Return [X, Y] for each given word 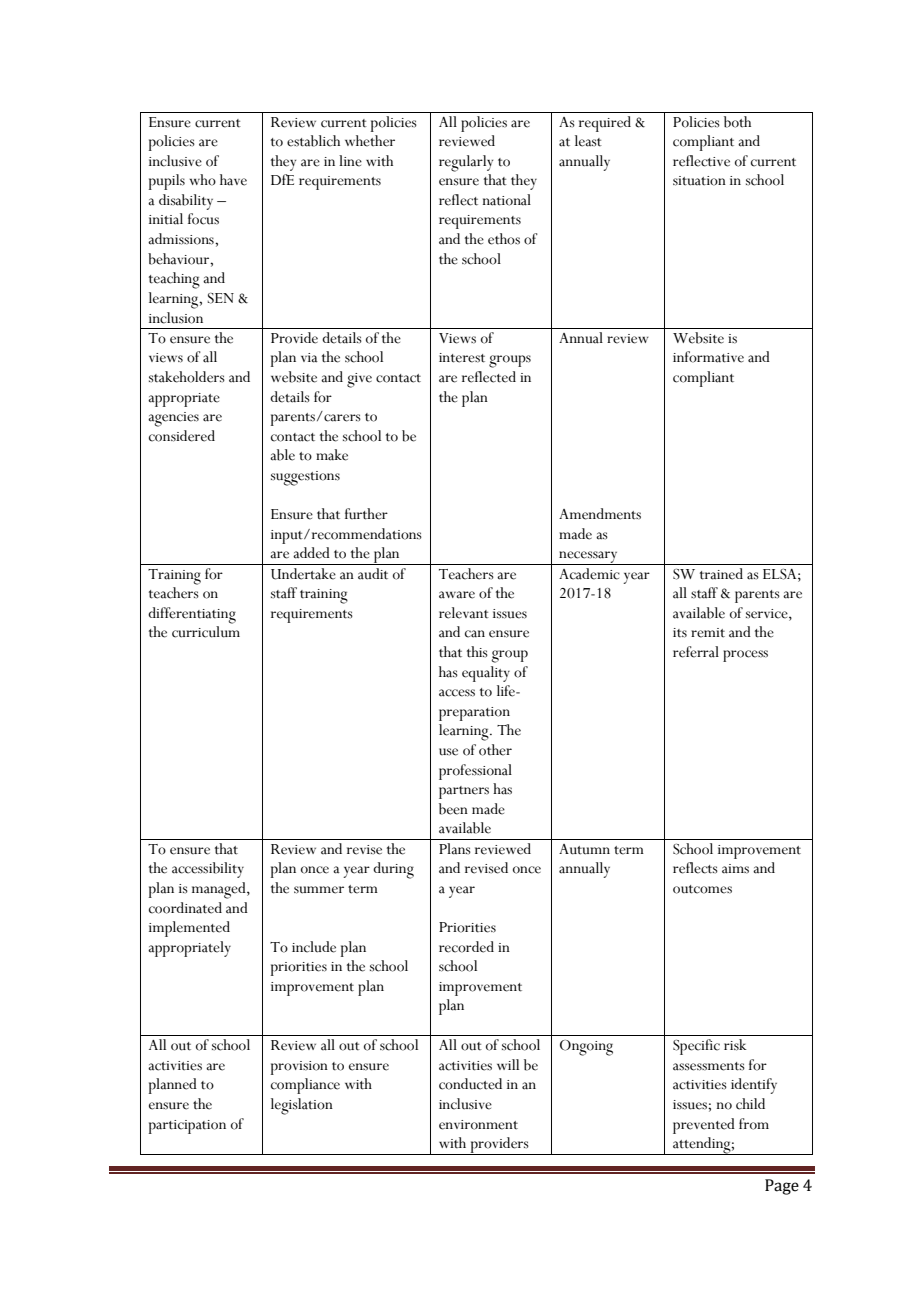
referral [696, 652]
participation [187, 1127]
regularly [466, 163]
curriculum [206, 632]
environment [478, 1125]
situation [699, 181]
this [477, 652]
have [233, 180]
